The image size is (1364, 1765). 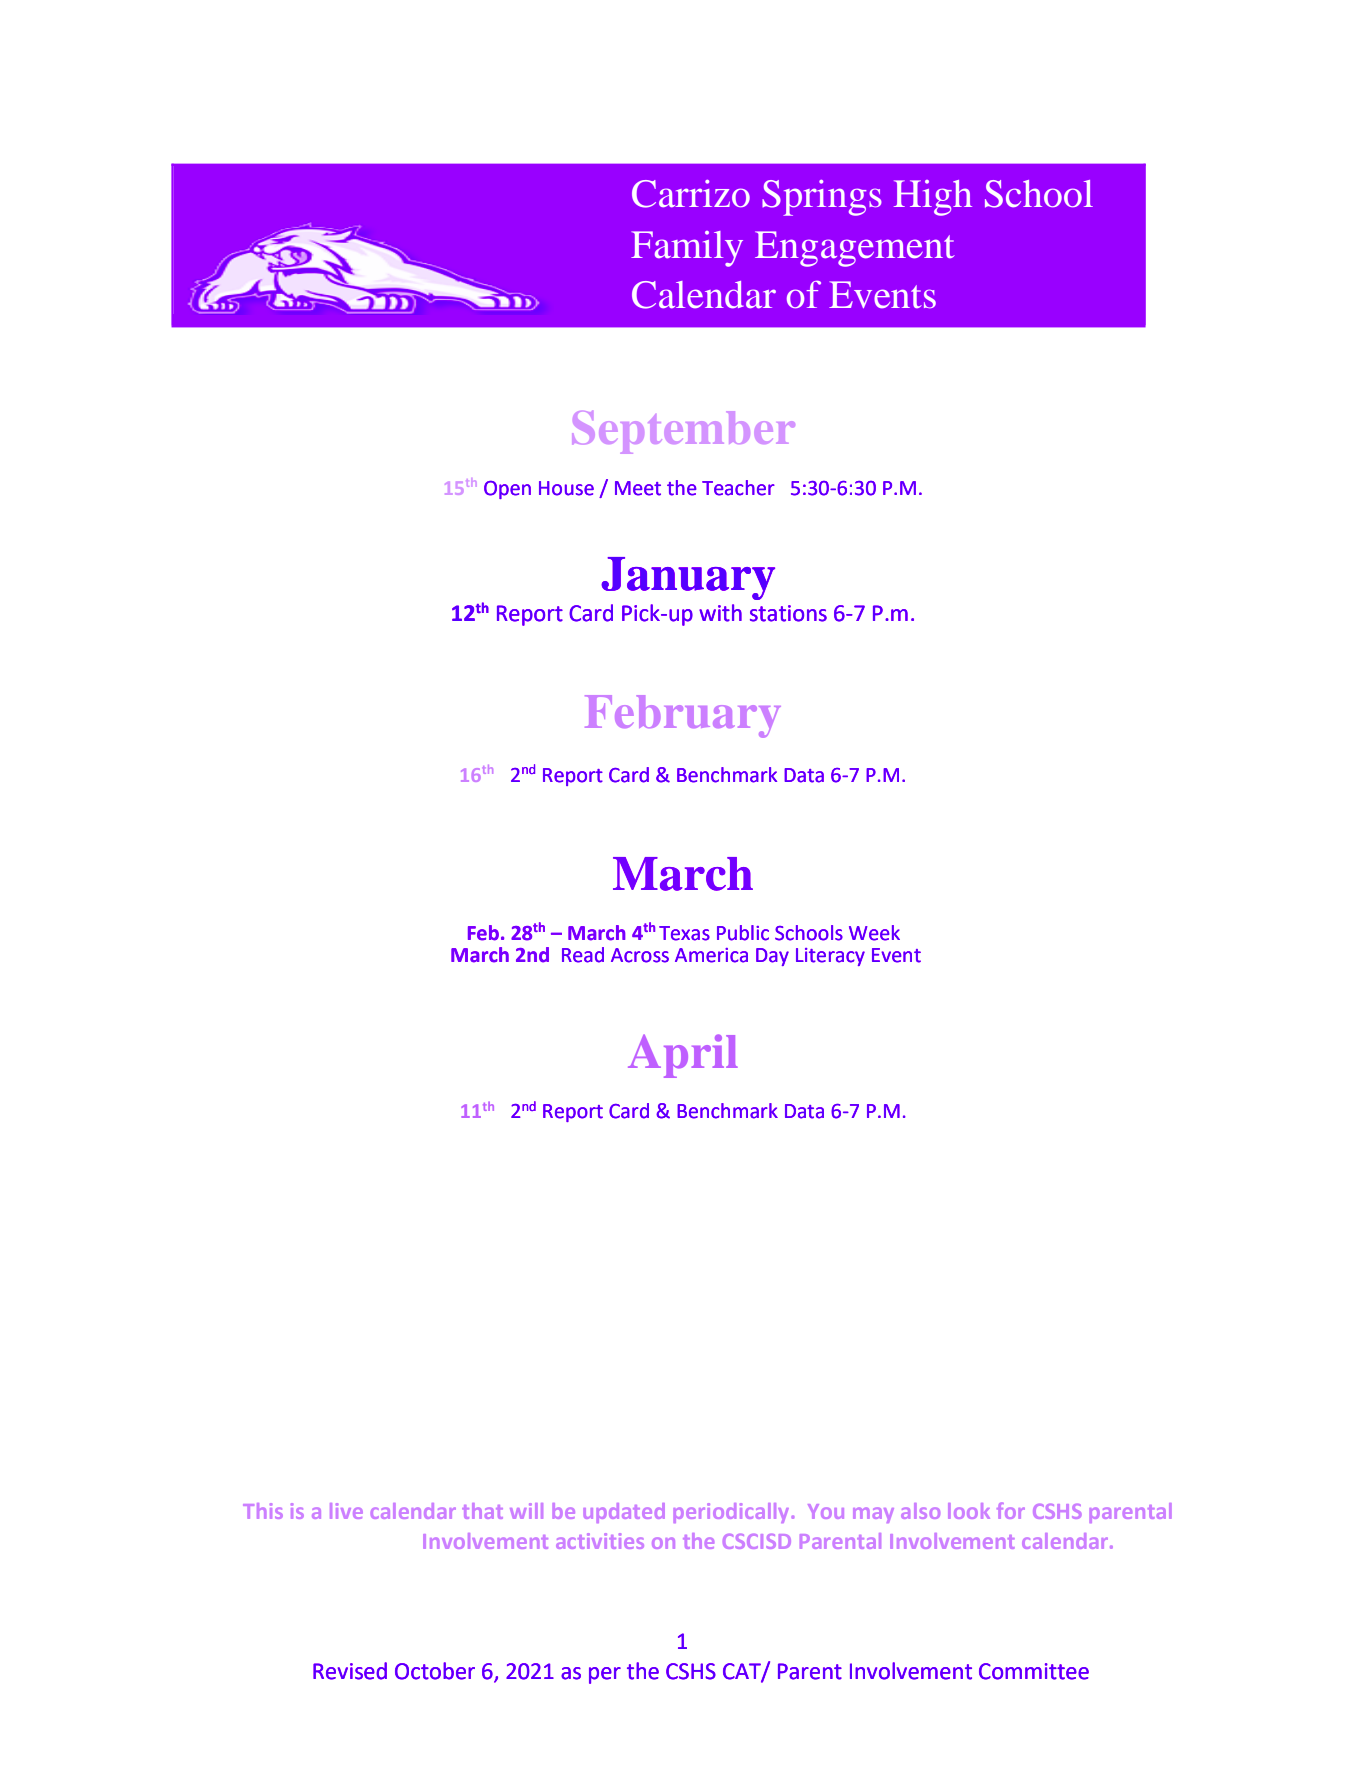 I want to click on Family, so click(x=687, y=249).
